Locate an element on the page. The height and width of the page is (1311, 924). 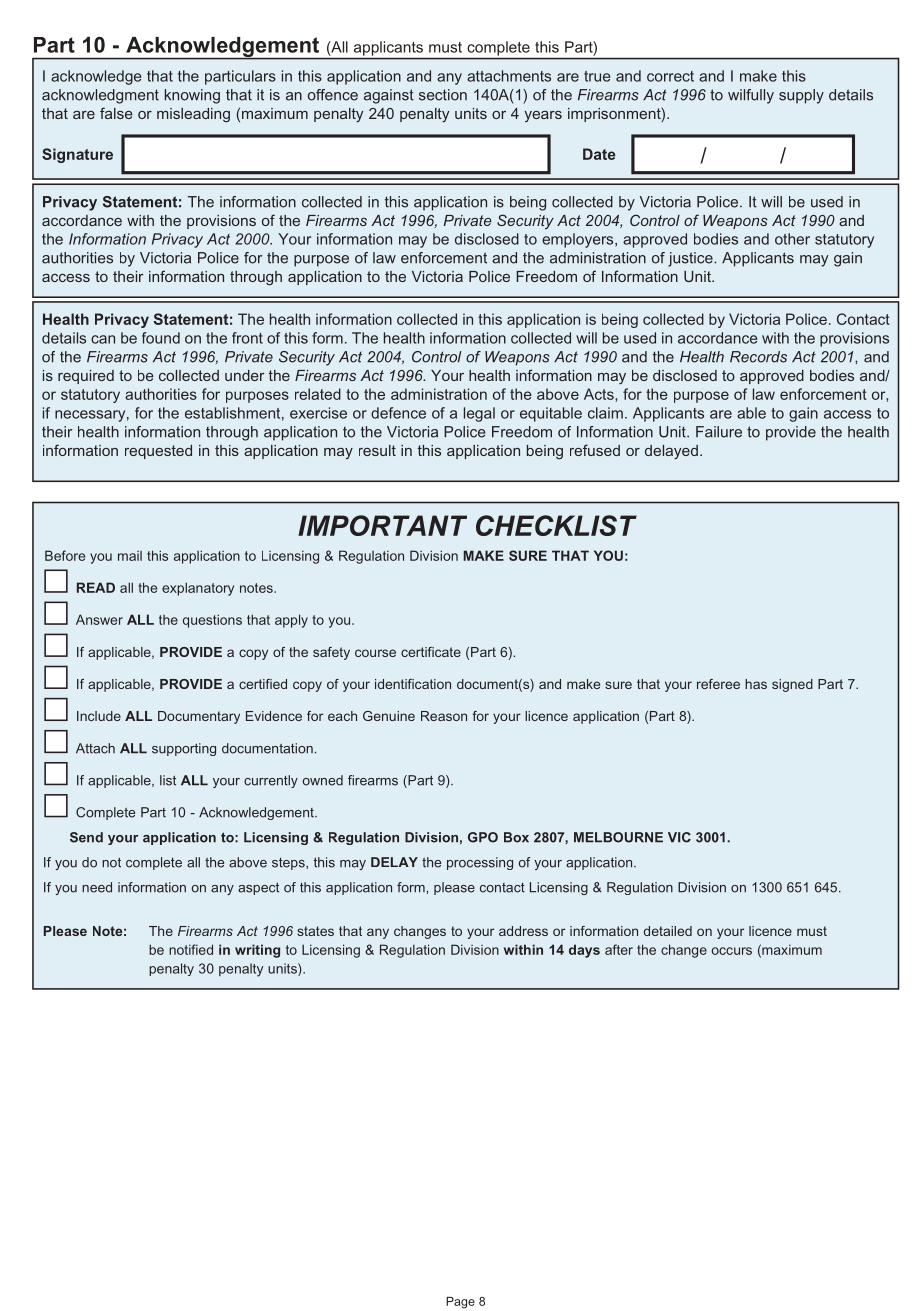
wilfully is located at coordinates (751, 96).
